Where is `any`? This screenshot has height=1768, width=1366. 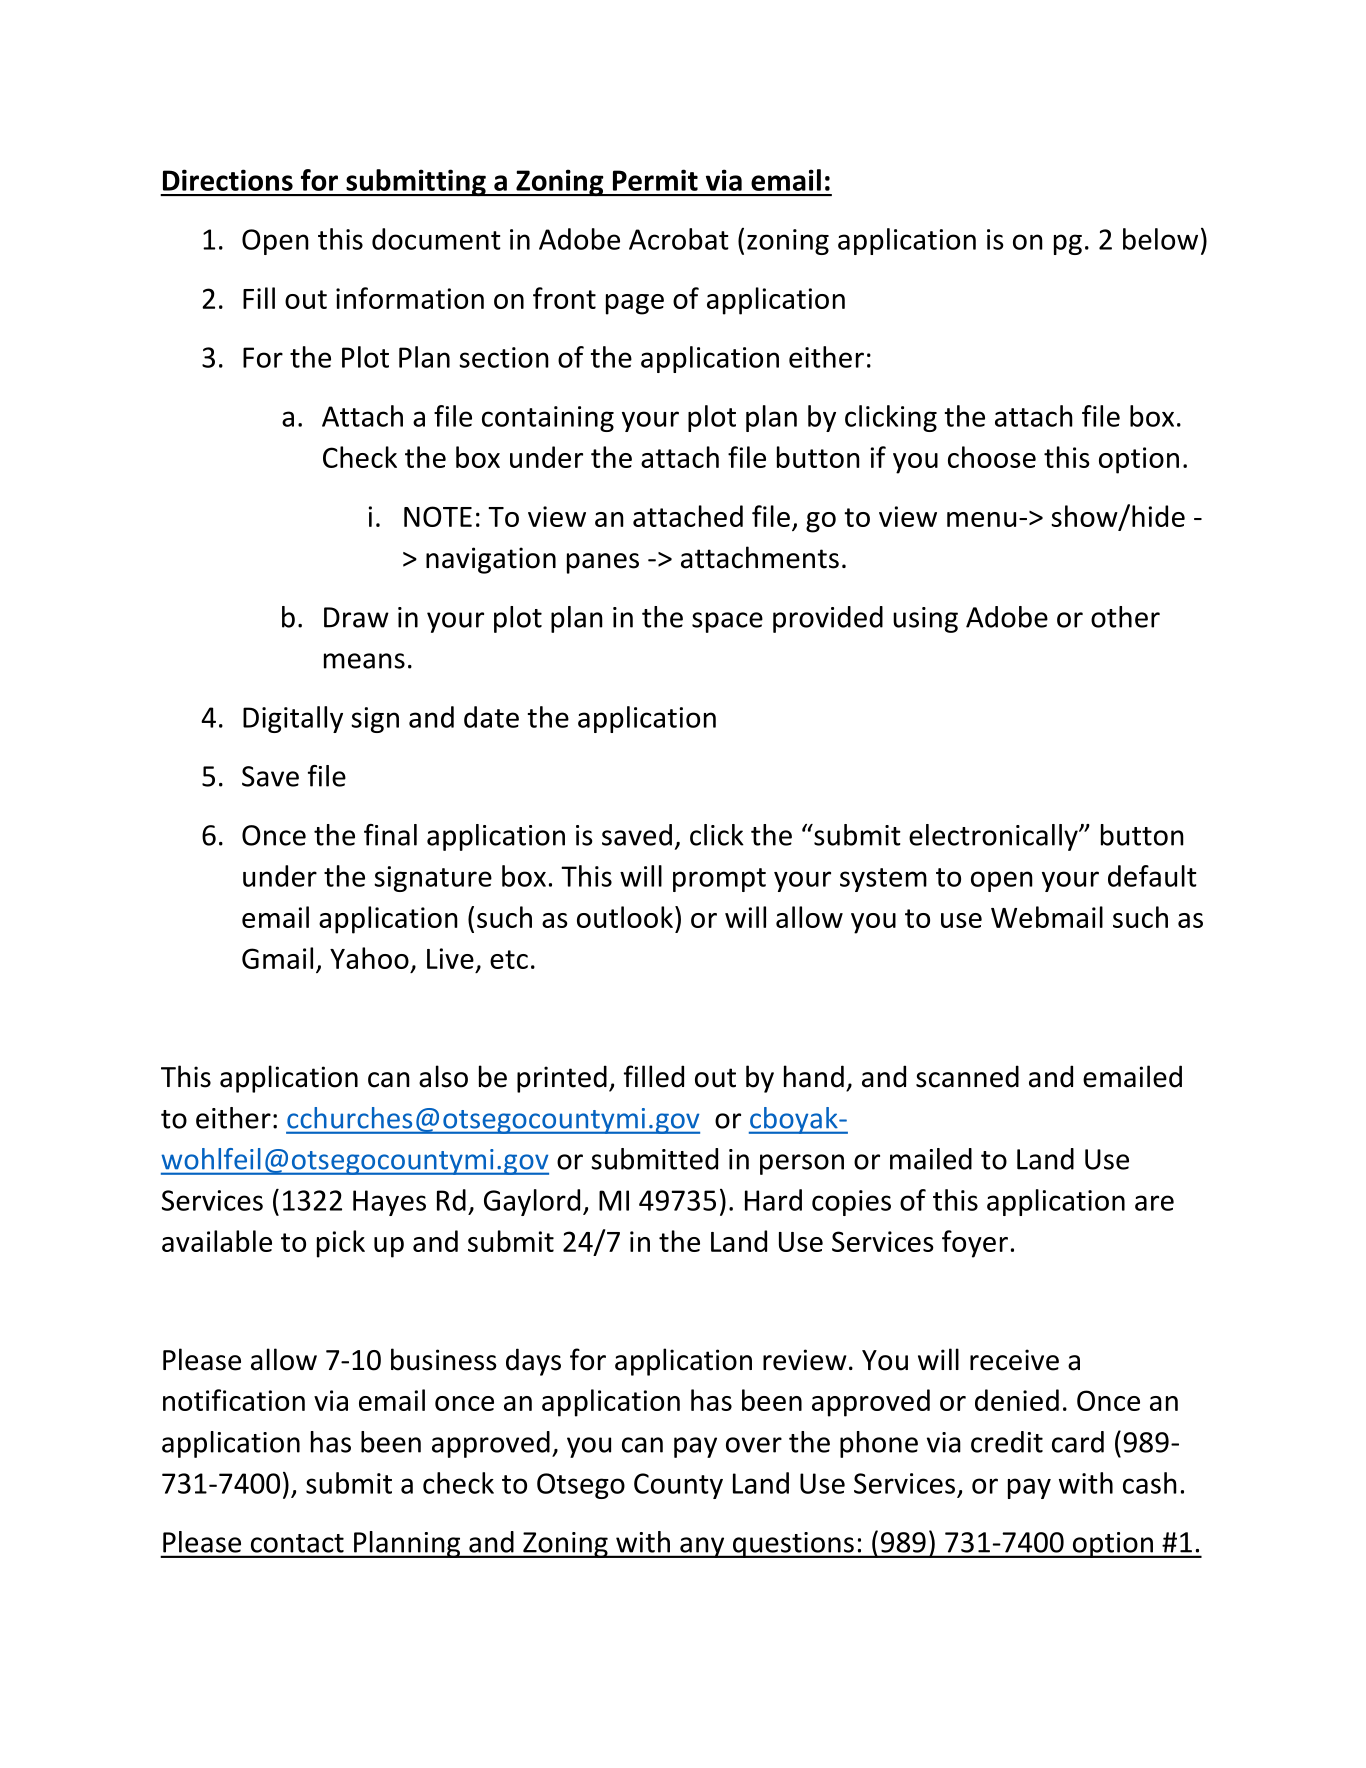
any is located at coordinates (702, 1547).
